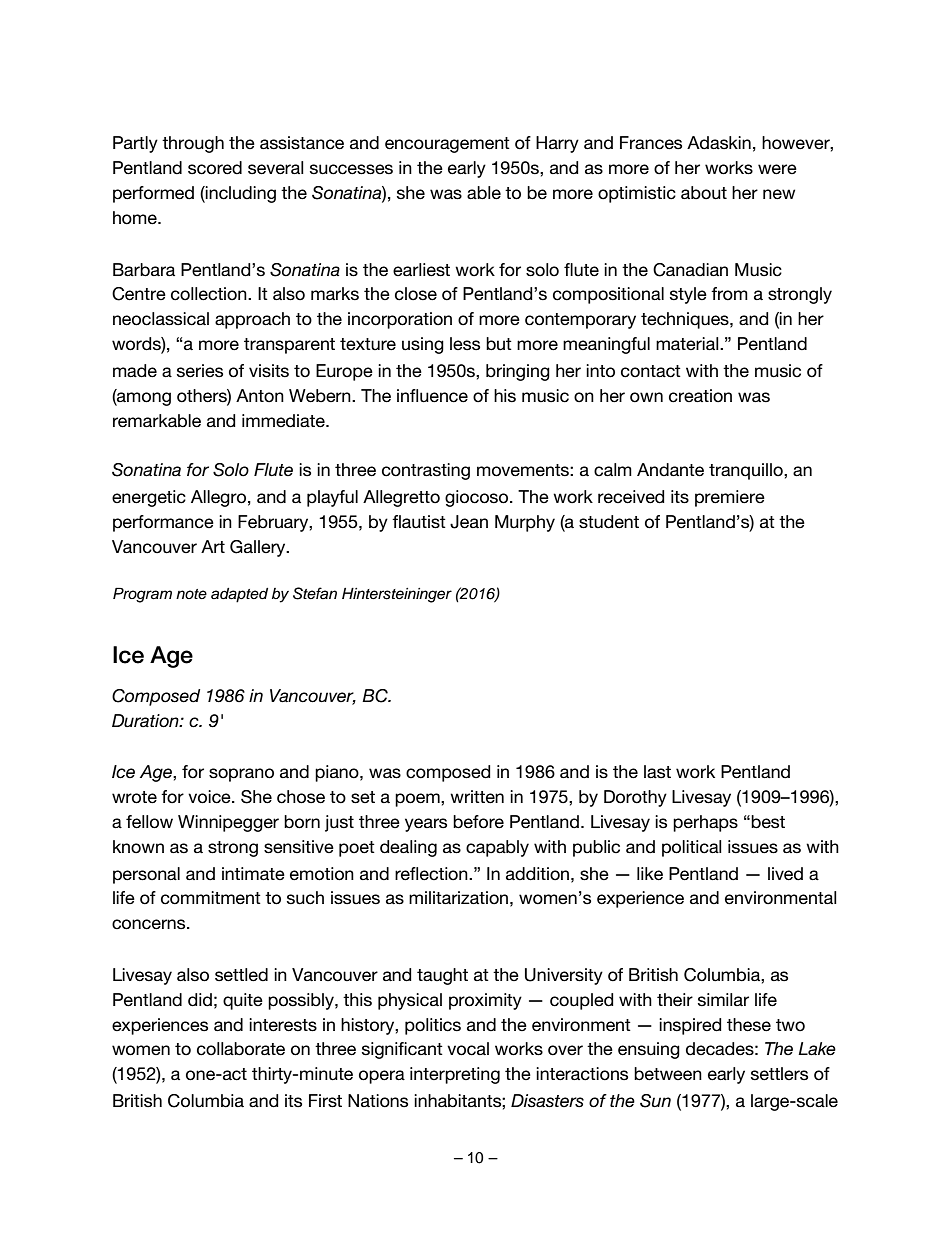 This screenshot has height=1233, width=952. What do you see at coordinates (215, 168) in the screenshot?
I see `scored` at bounding box center [215, 168].
